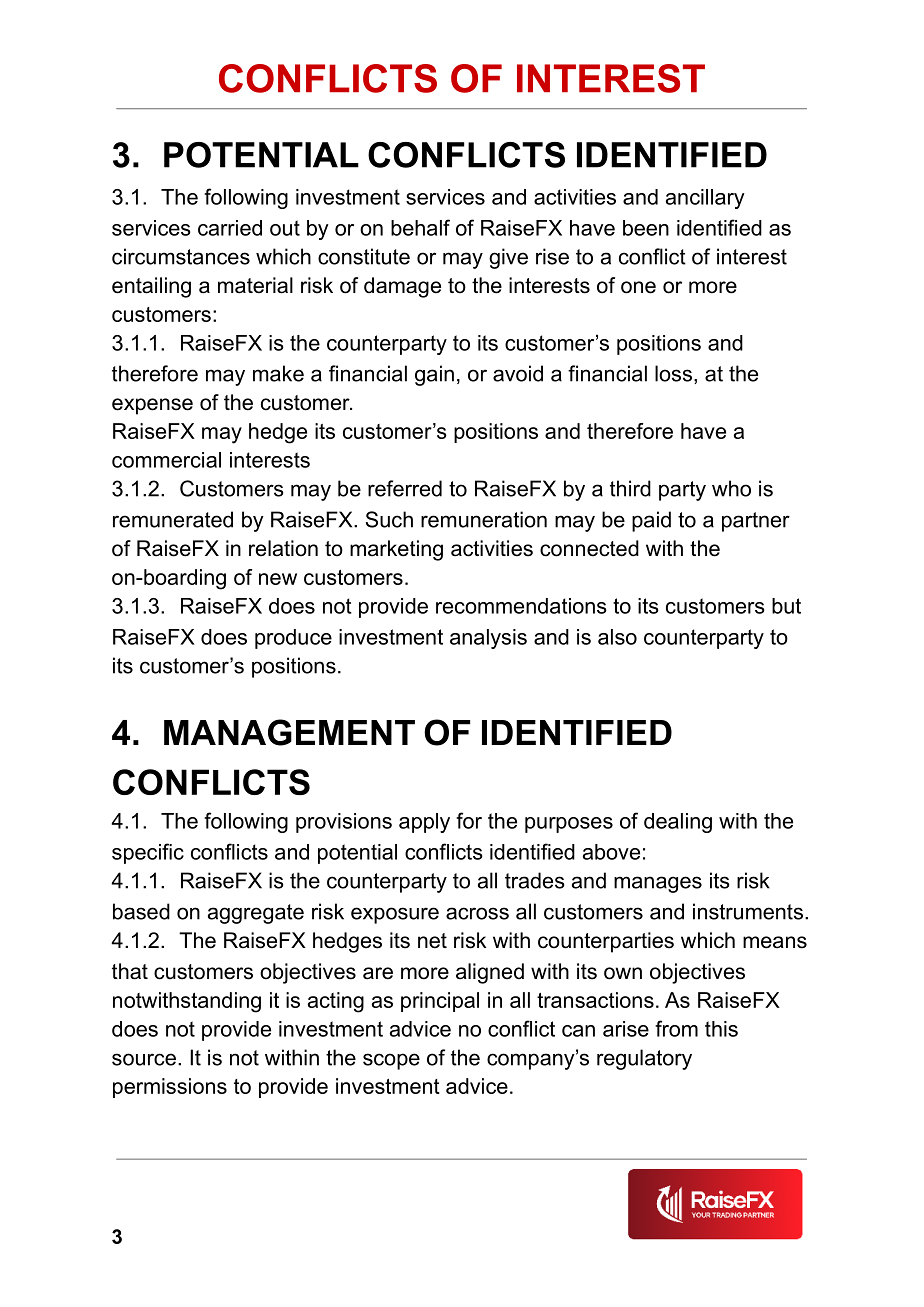 The image size is (924, 1307). I want to click on permissions, so click(170, 1088).
